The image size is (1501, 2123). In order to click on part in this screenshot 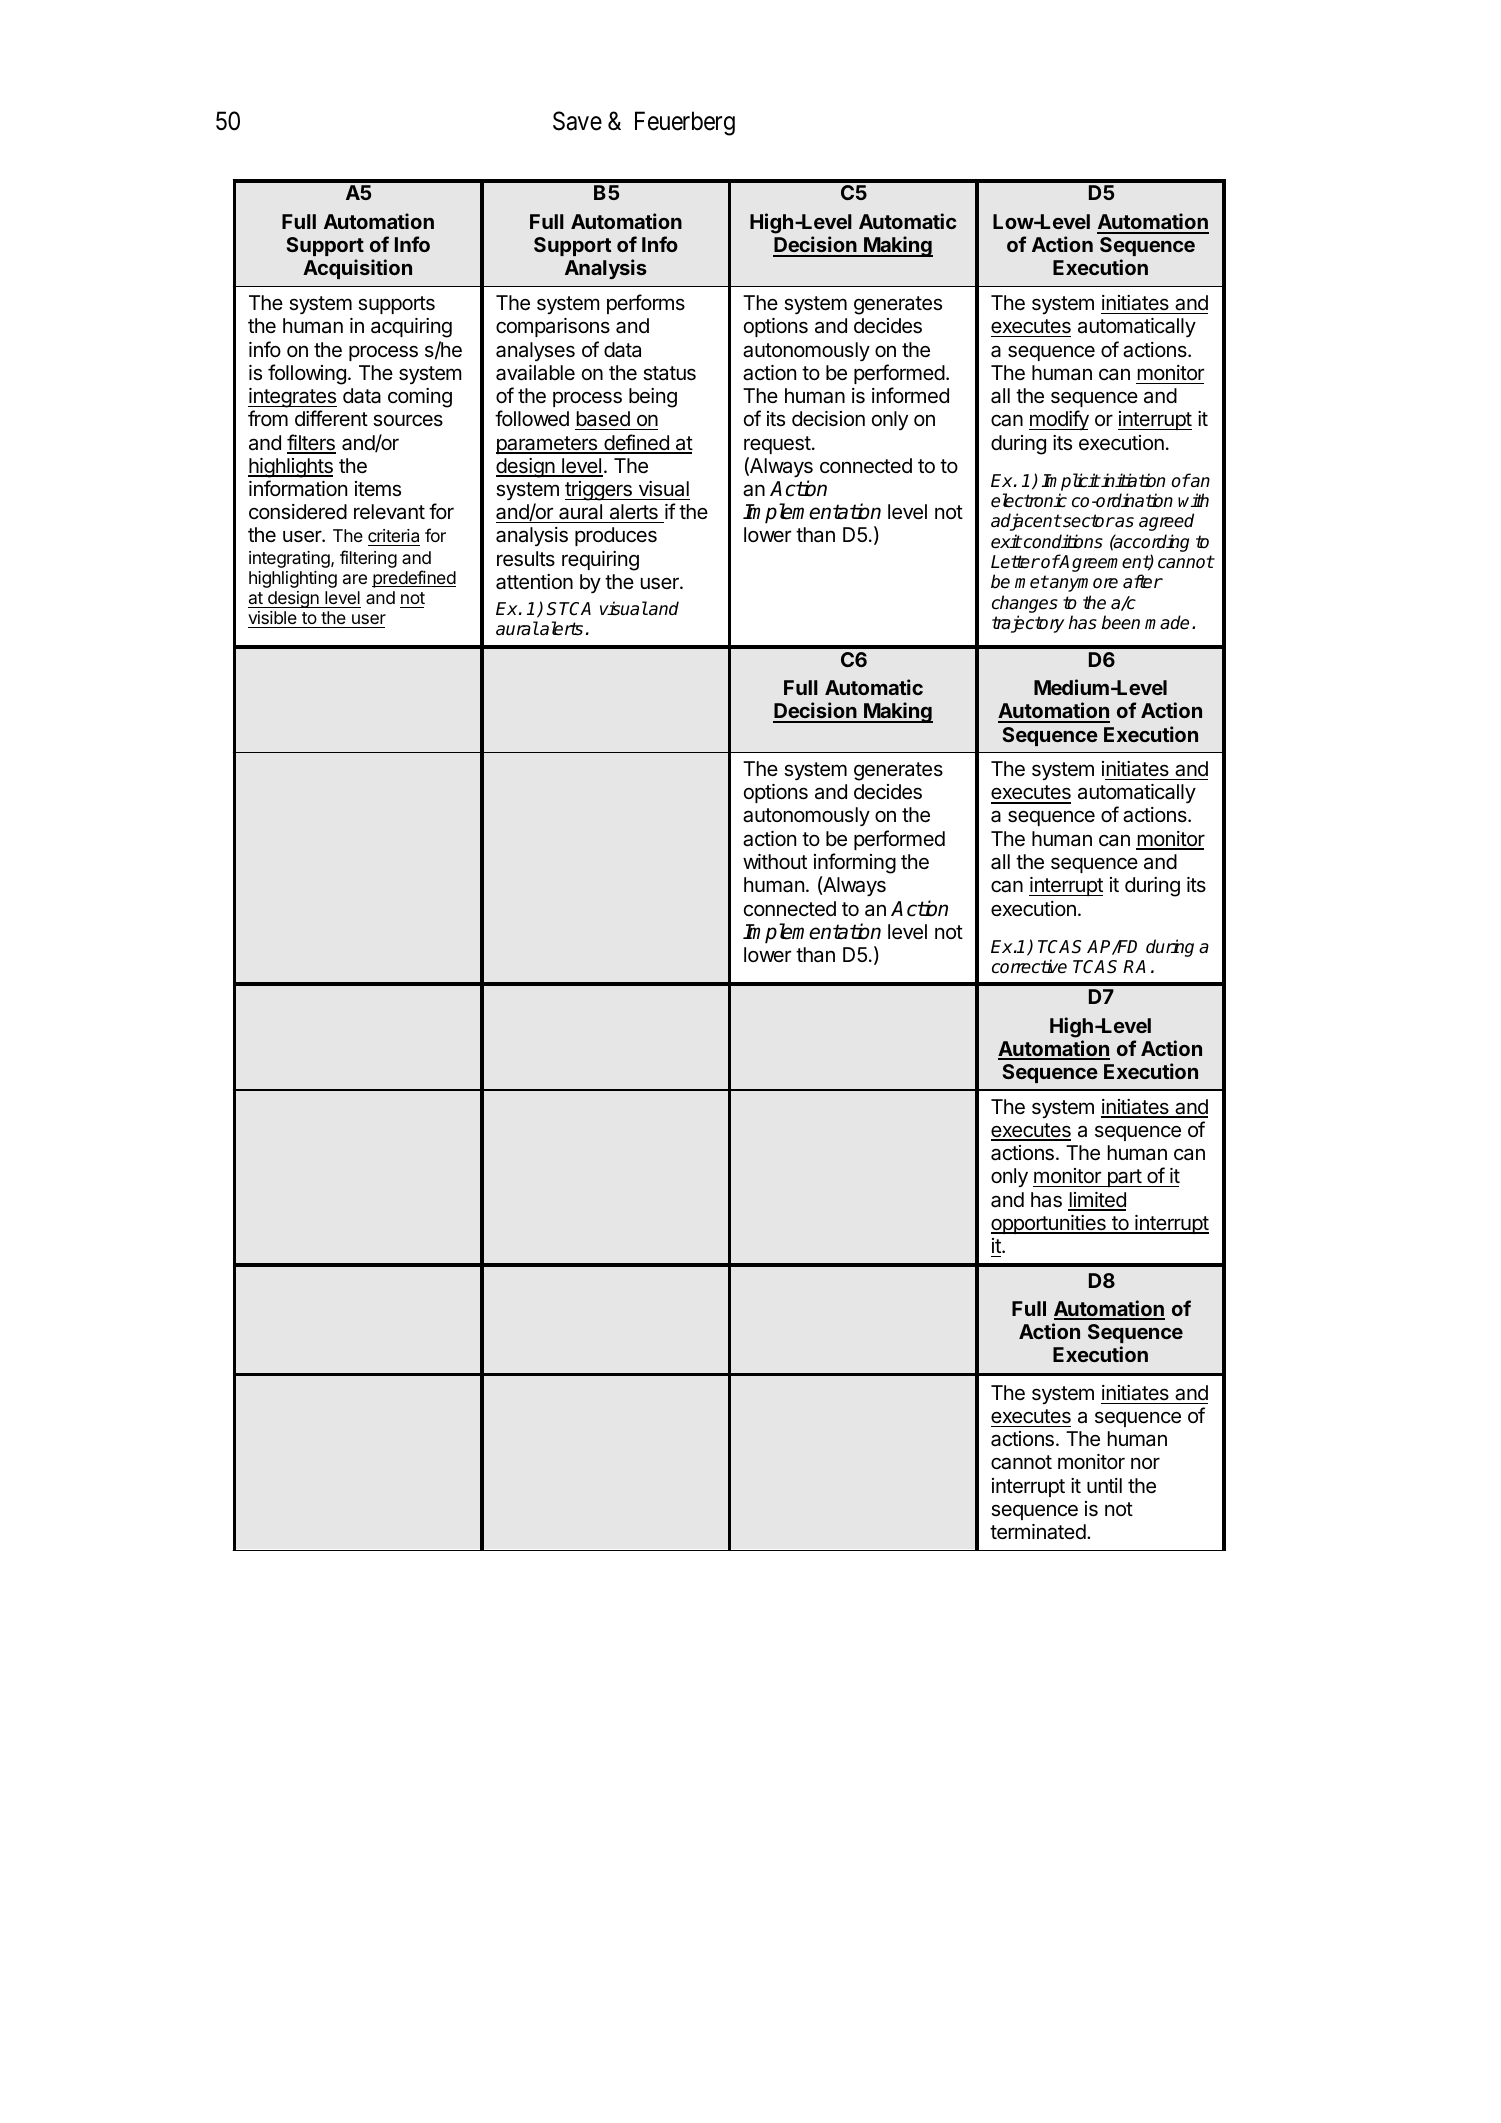, I will do `click(1124, 1178)`.
